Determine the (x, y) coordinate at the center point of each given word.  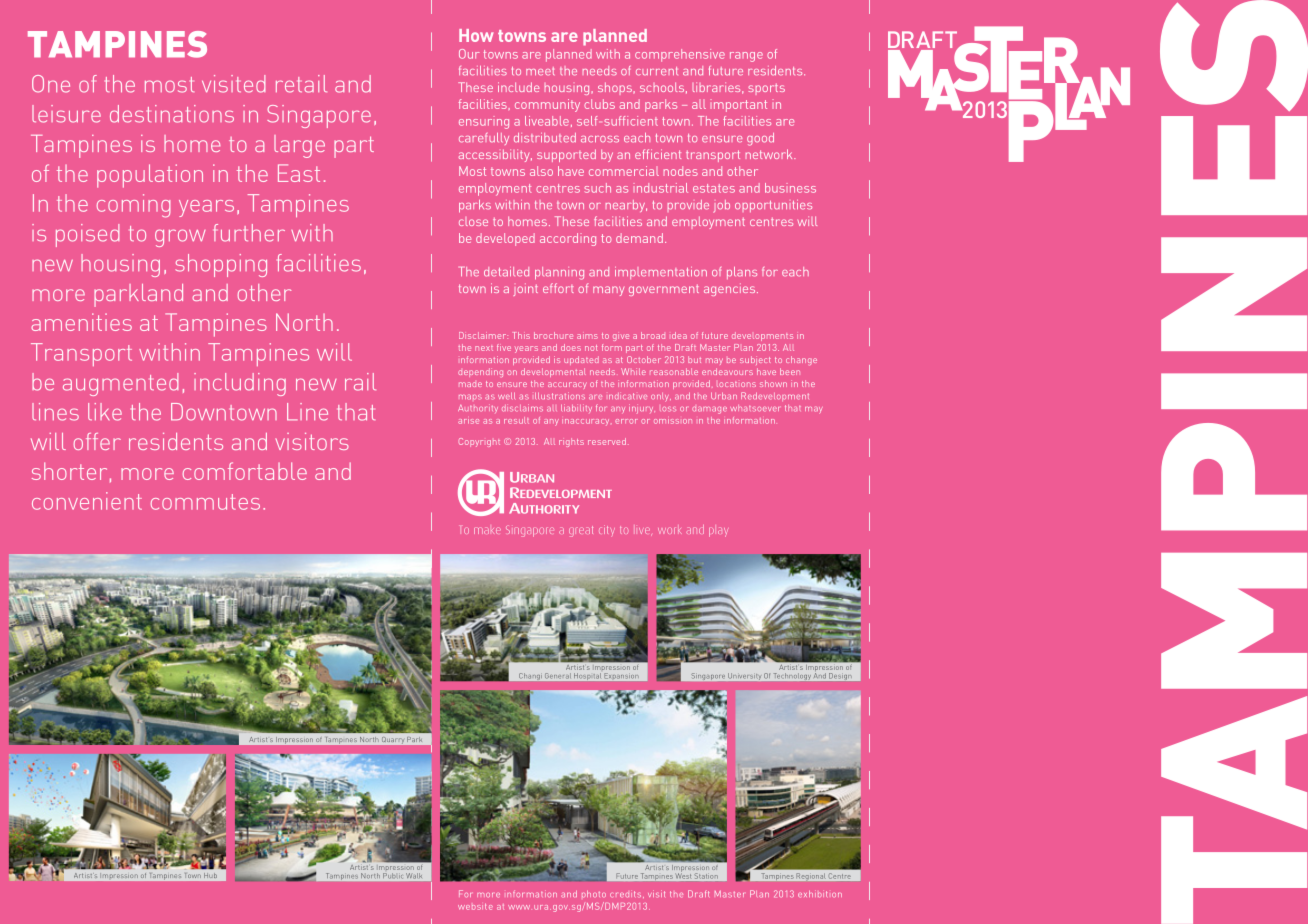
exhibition (820, 894)
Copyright (479, 442)
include (518, 87)
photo (594, 894)
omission (673, 421)
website (475, 906)
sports (766, 89)
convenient (87, 501)
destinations (172, 114)
